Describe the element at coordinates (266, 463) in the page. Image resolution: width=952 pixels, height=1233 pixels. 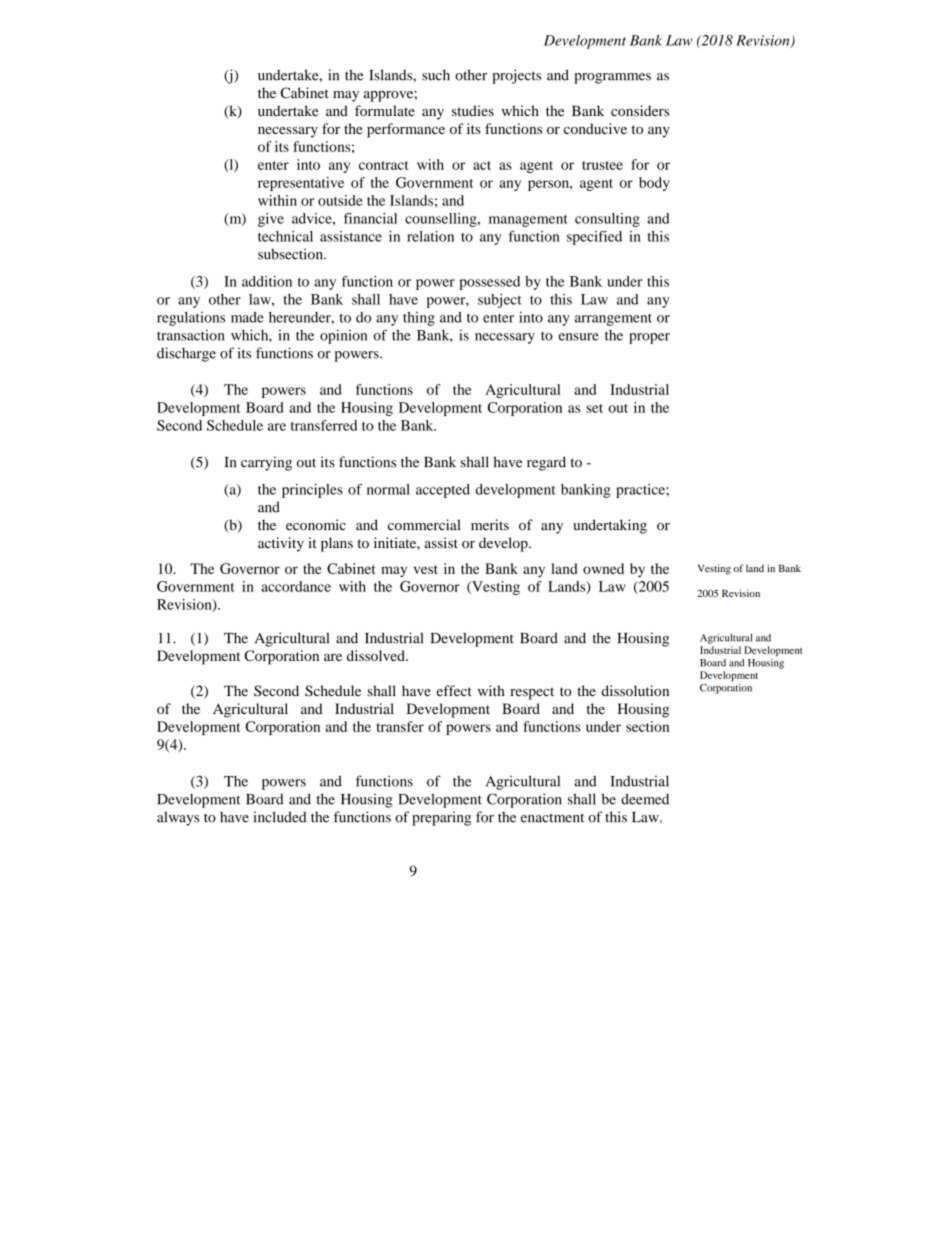
I see `carrying` at that location.
